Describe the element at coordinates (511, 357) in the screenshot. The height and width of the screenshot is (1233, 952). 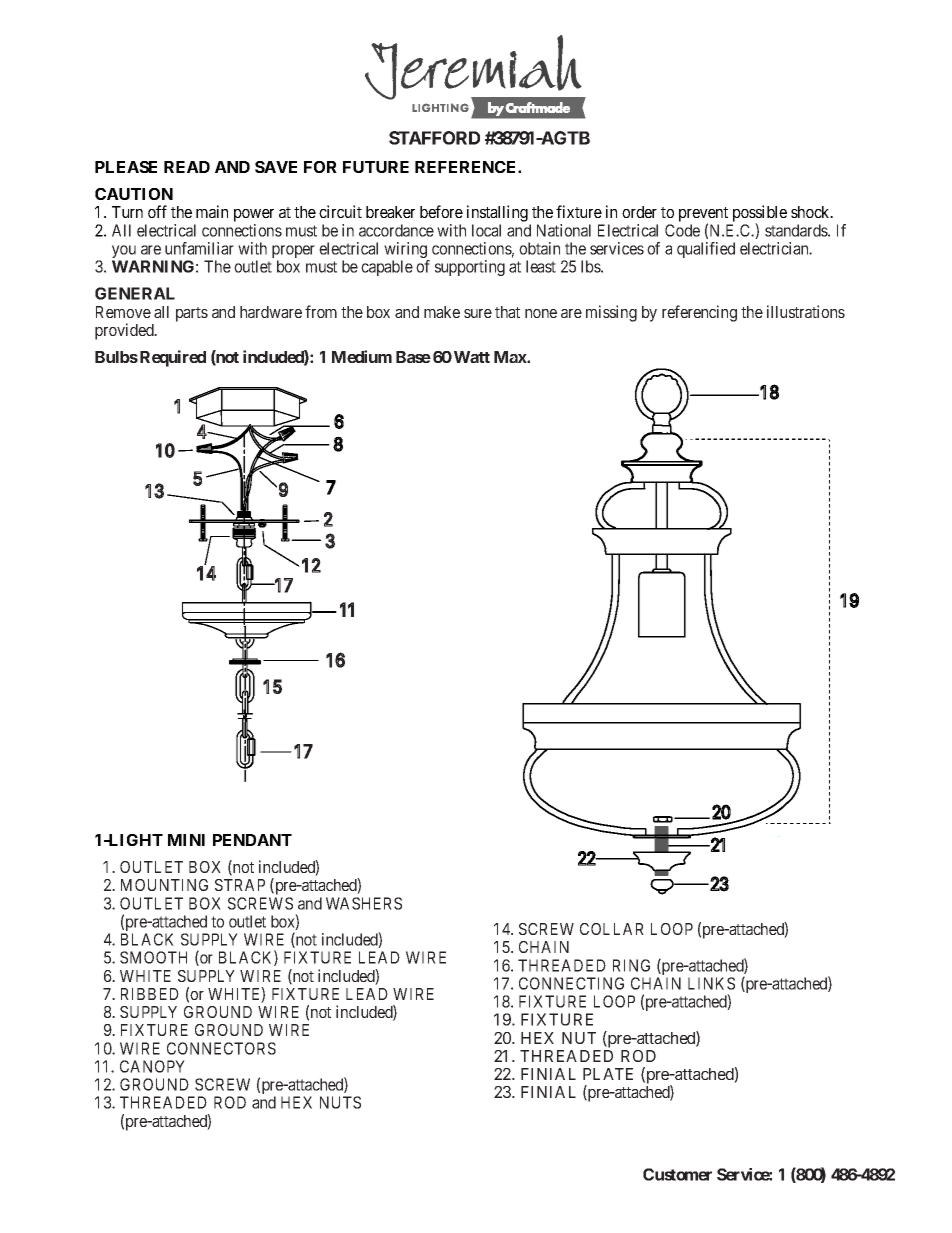
I see `Max` at that location.
